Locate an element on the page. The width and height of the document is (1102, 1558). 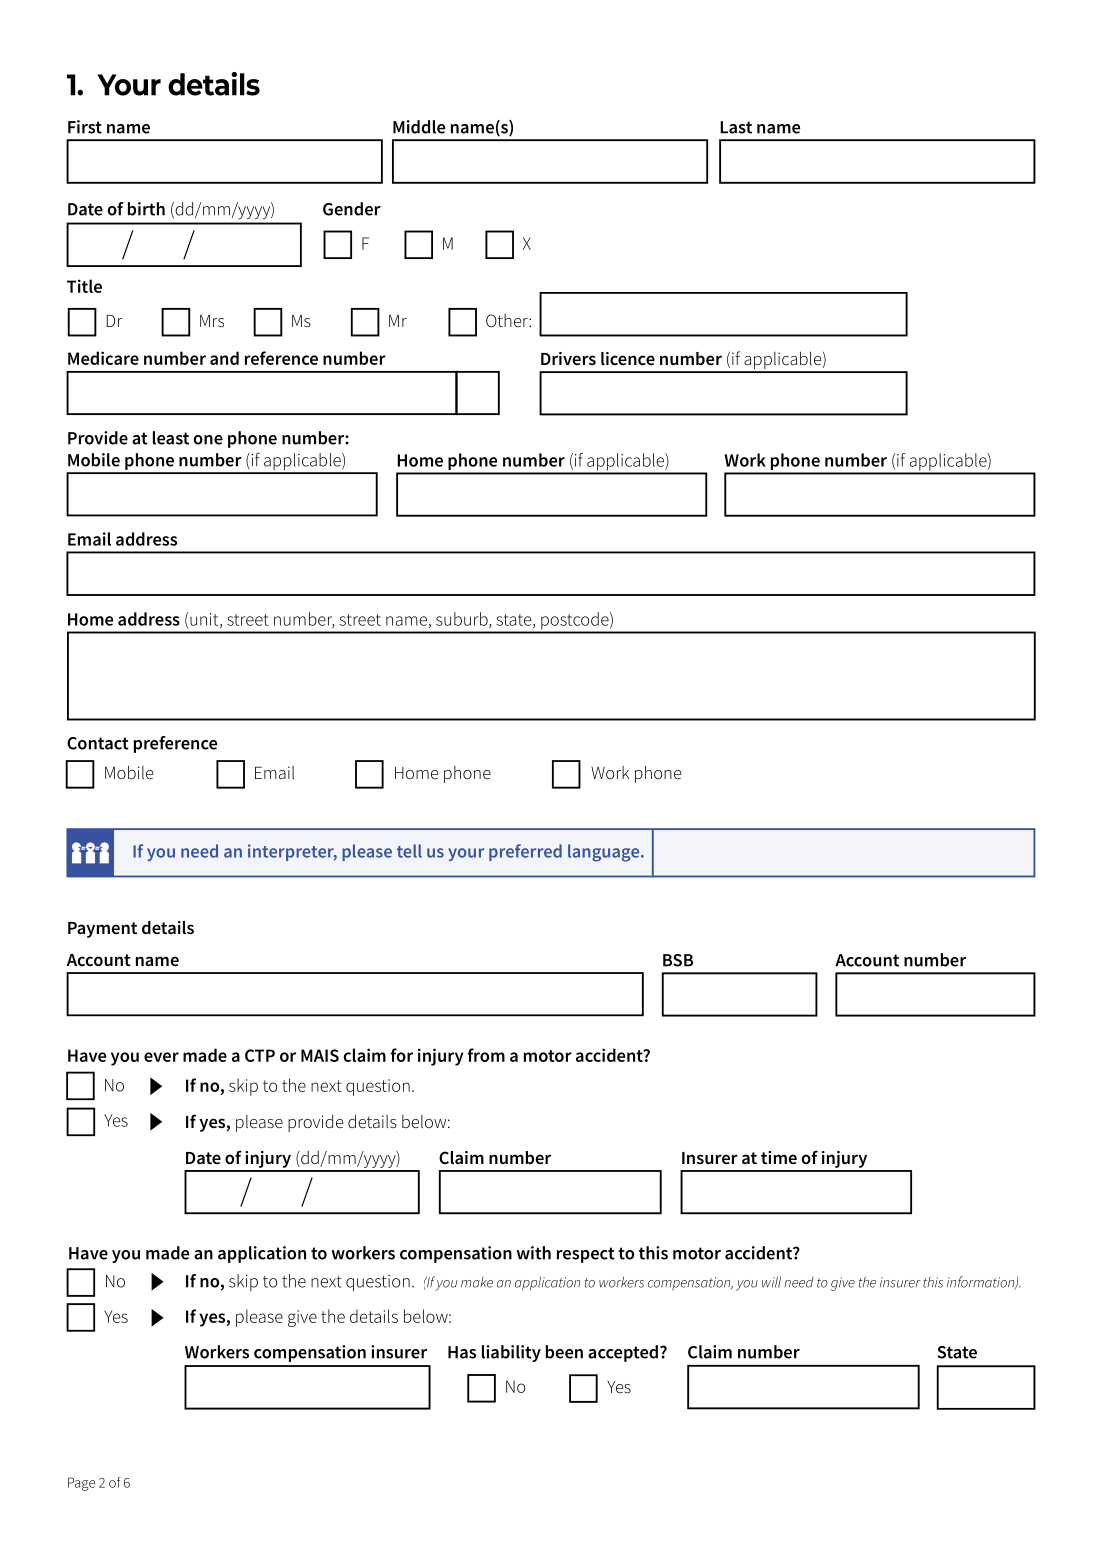
birth is located at coordinates (146, 209).
